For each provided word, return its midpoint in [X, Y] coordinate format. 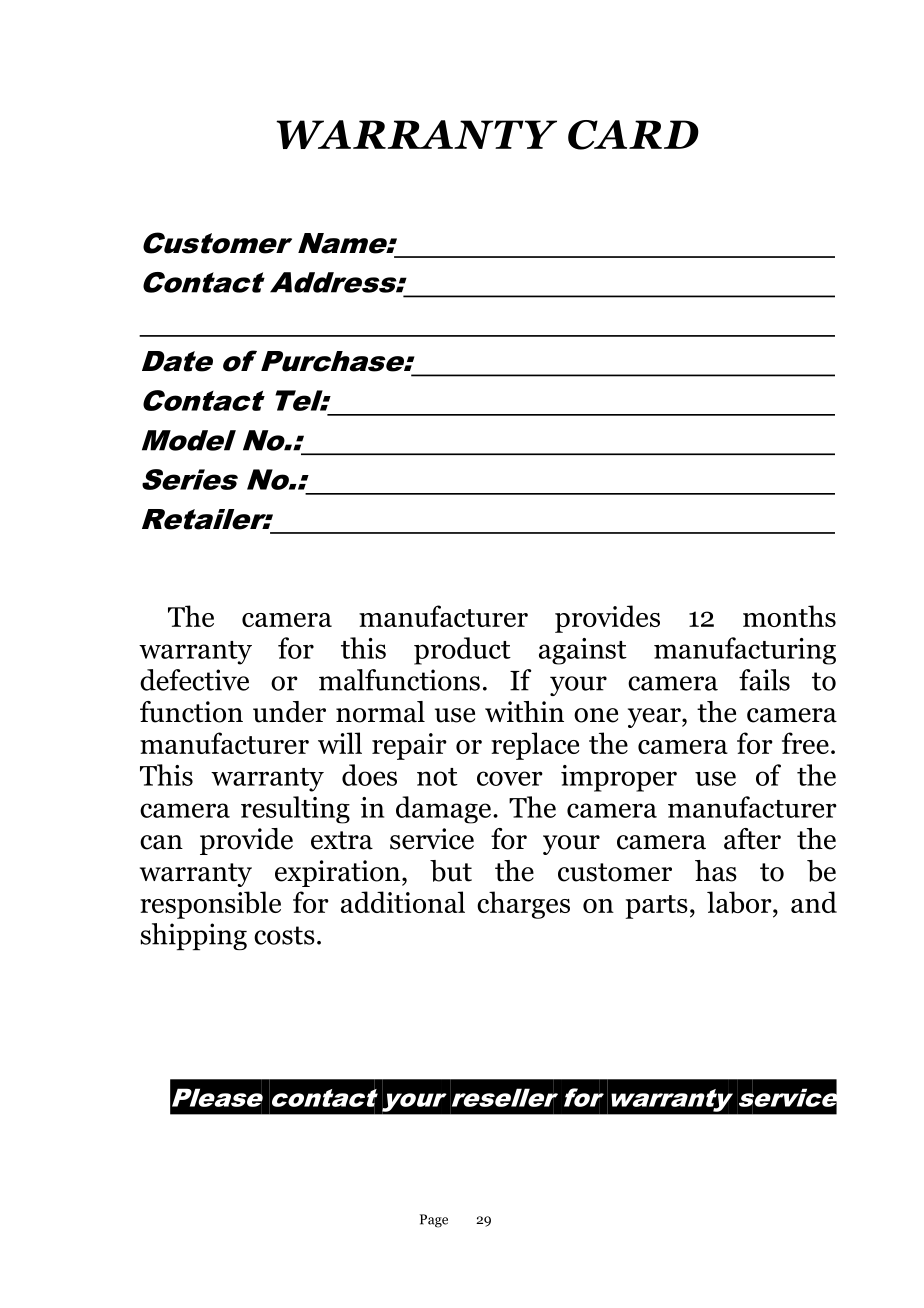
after [752, 839]
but [451, 871]
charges [523, 905]
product [462, 651]
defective [194, 680]
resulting [295, 810]
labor [740, 902]
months [789, 616]
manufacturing [745, 651]
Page [434, 1221]
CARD [633, 135]
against [583, 651]
